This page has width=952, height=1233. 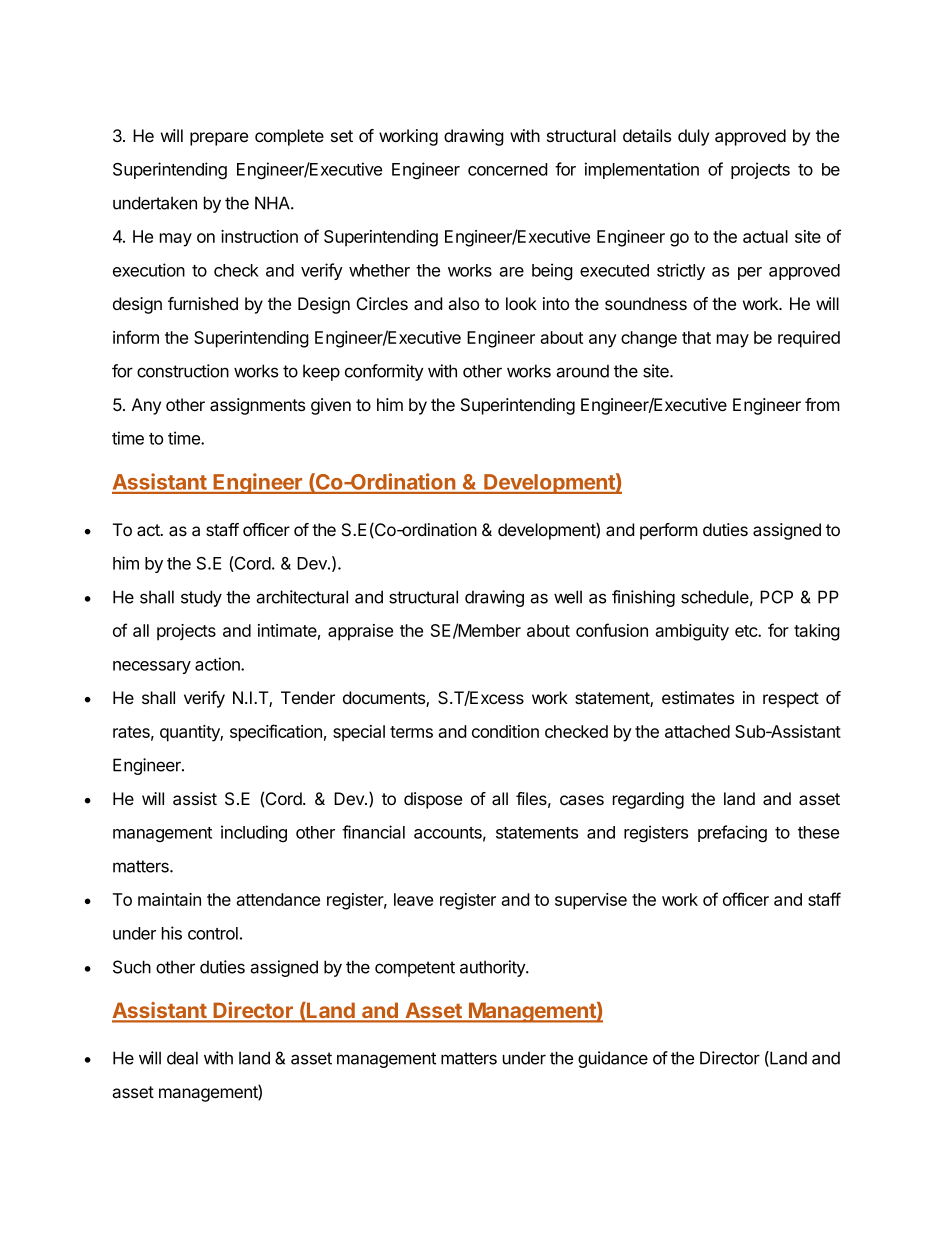 I want to click on deal, so click(x=182, y=1058).
